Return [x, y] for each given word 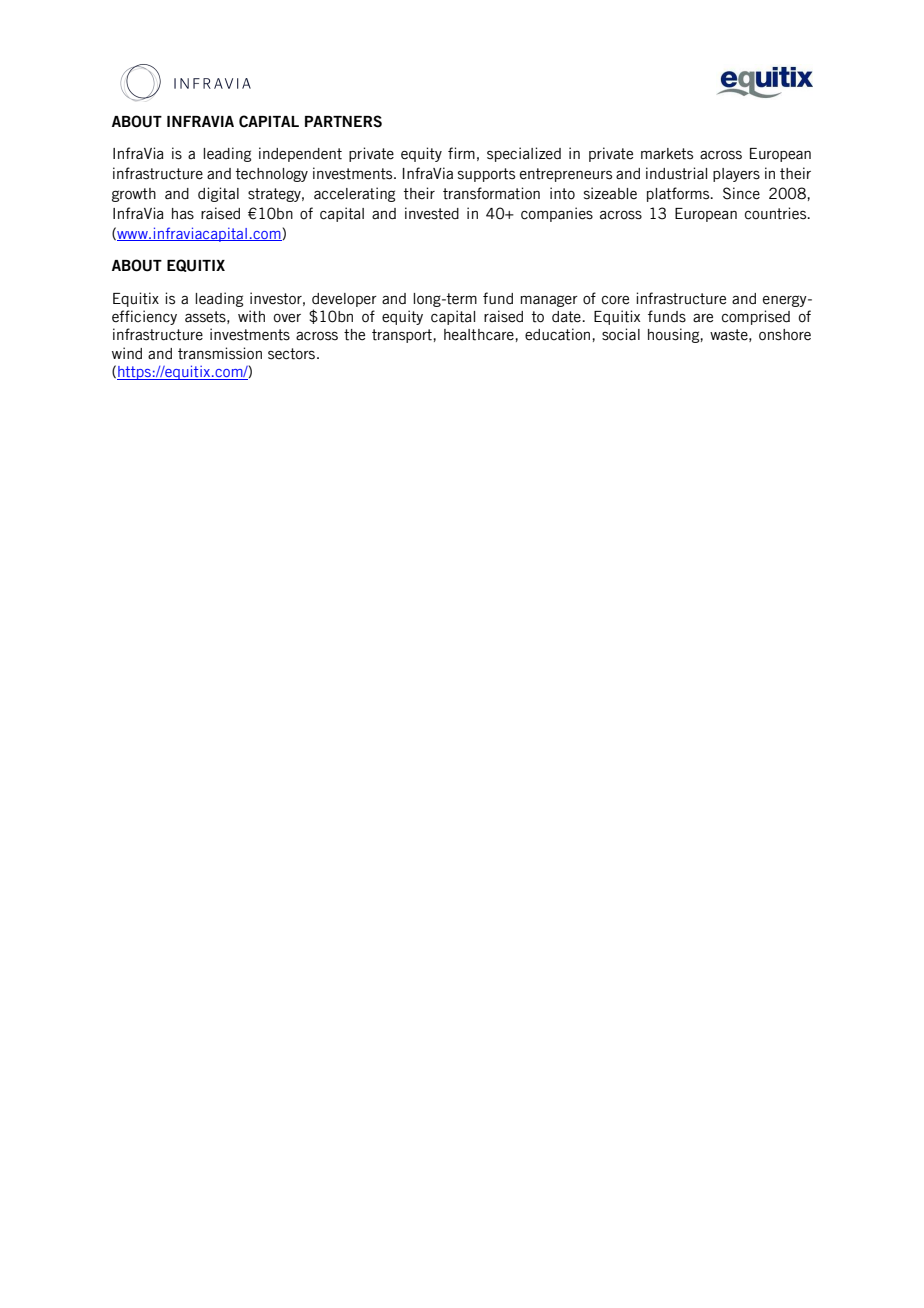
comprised [756, 317]
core [615, 300]
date [567, 317]
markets [667, 154]
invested [432, 213]
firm [461, 153]
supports [486, 175]
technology [272, 175]
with [251, 316]
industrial [676, 173]
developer [344, 300]
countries [777, 213]
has [183, 214]
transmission [220, 353]
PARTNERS [343, 121]
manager [549, 301]
